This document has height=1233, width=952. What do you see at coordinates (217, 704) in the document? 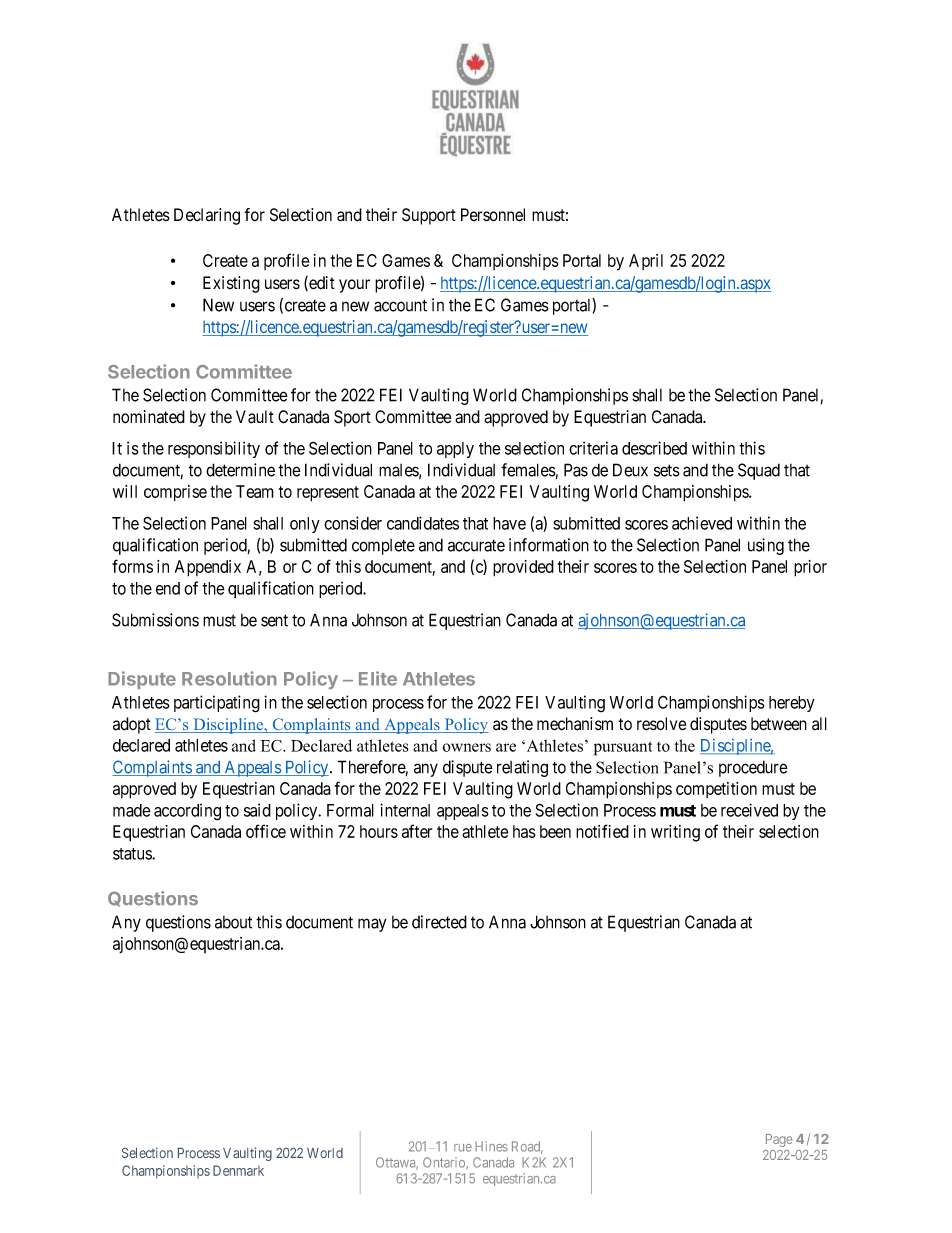
I see `participating` at bounding box center [217, 704].
